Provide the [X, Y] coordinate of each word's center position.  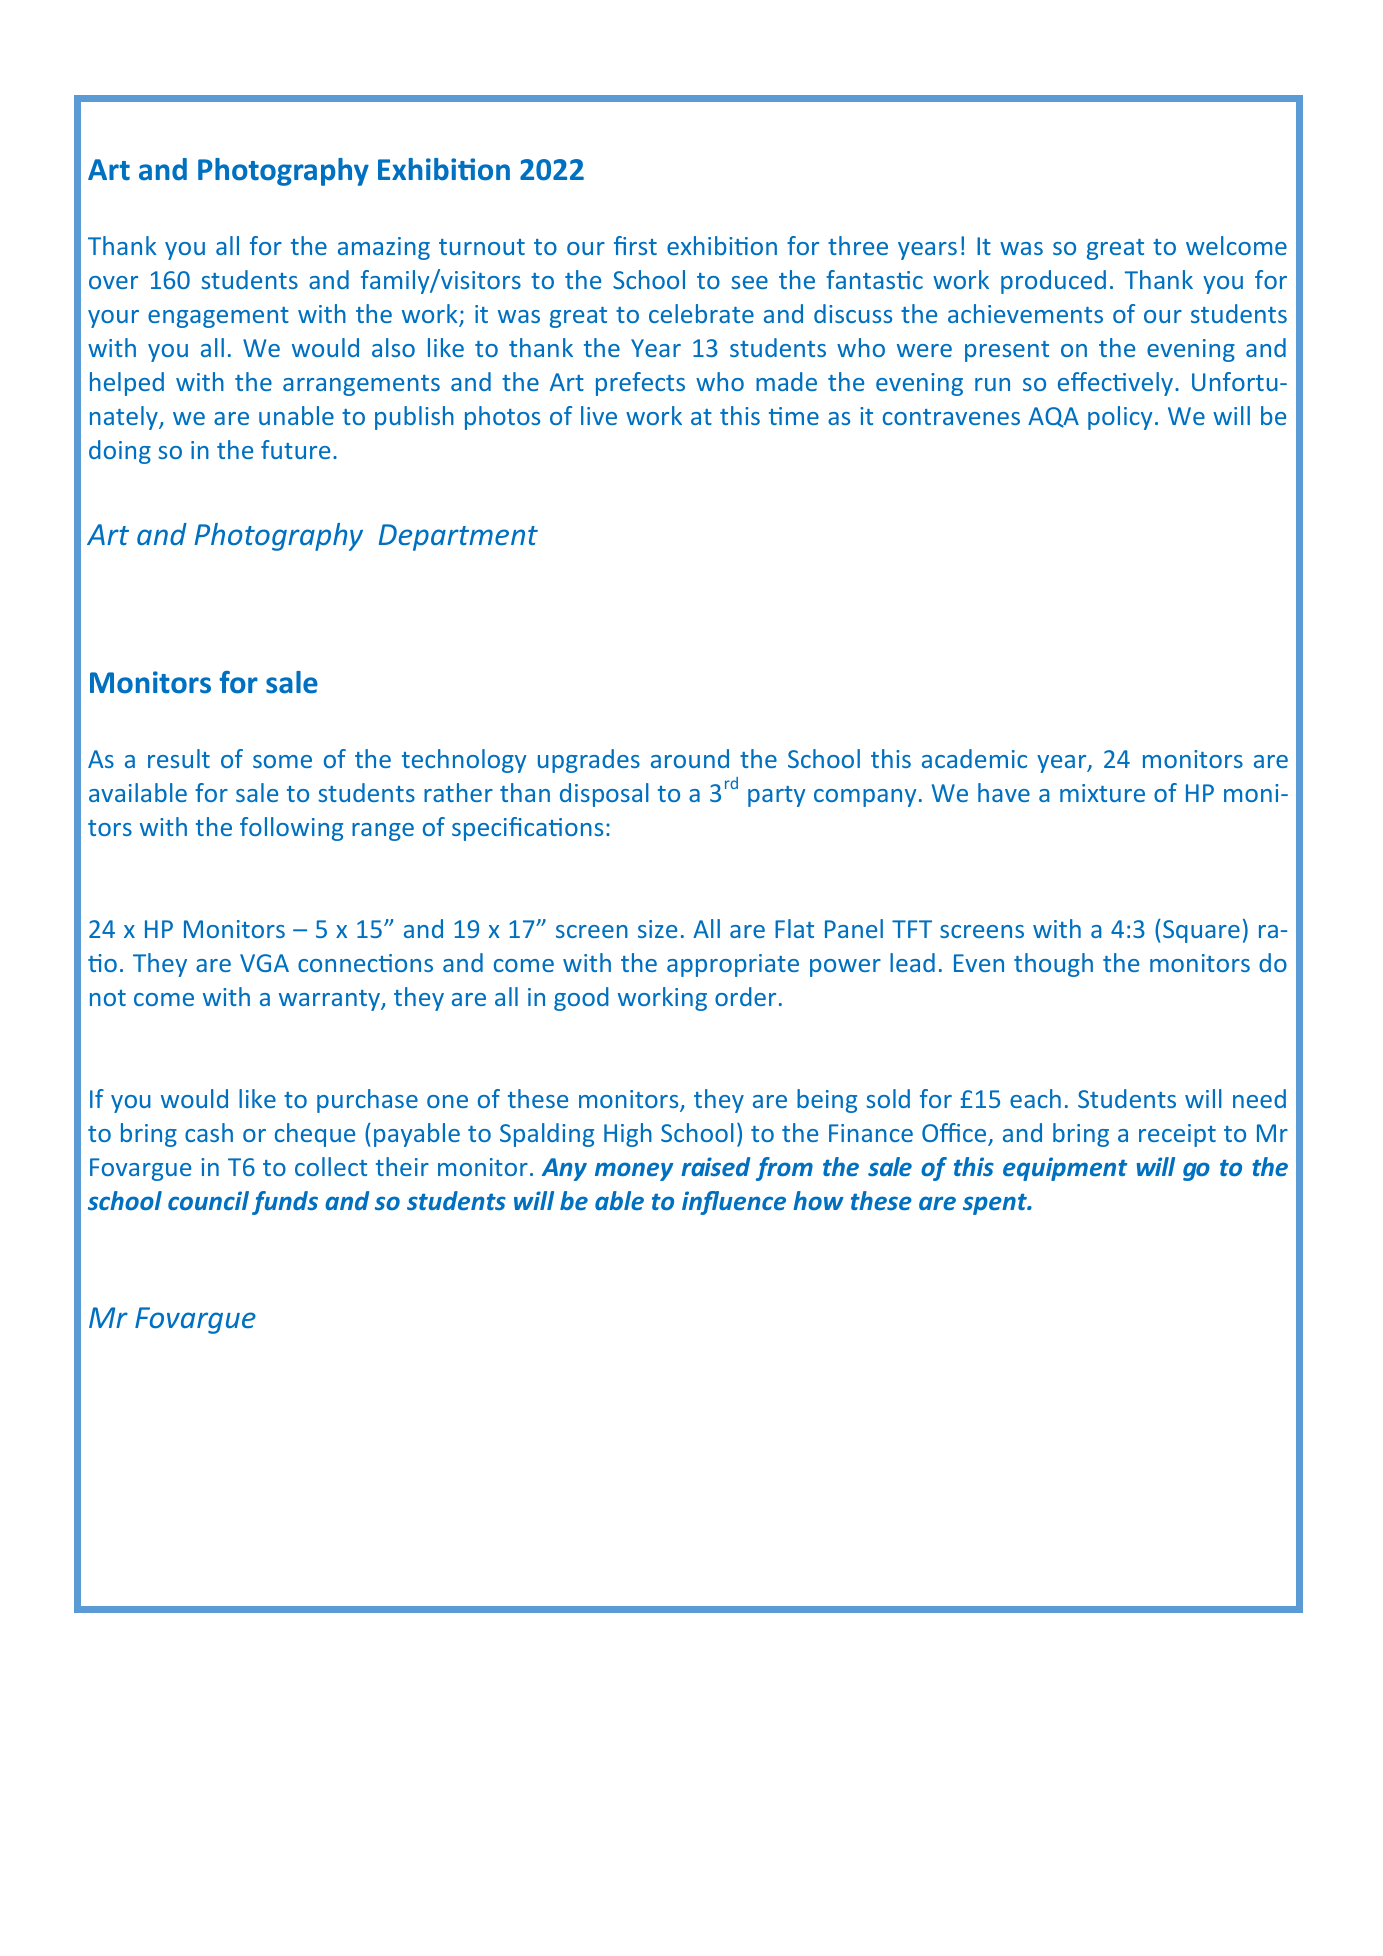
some [282, 761]
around [690, 758]
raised [715, 1166]
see [749, 282]
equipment [1065, 1169]
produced [1053, 282]
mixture [1102, 793]
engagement [218, 317]
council [208, 1200]
